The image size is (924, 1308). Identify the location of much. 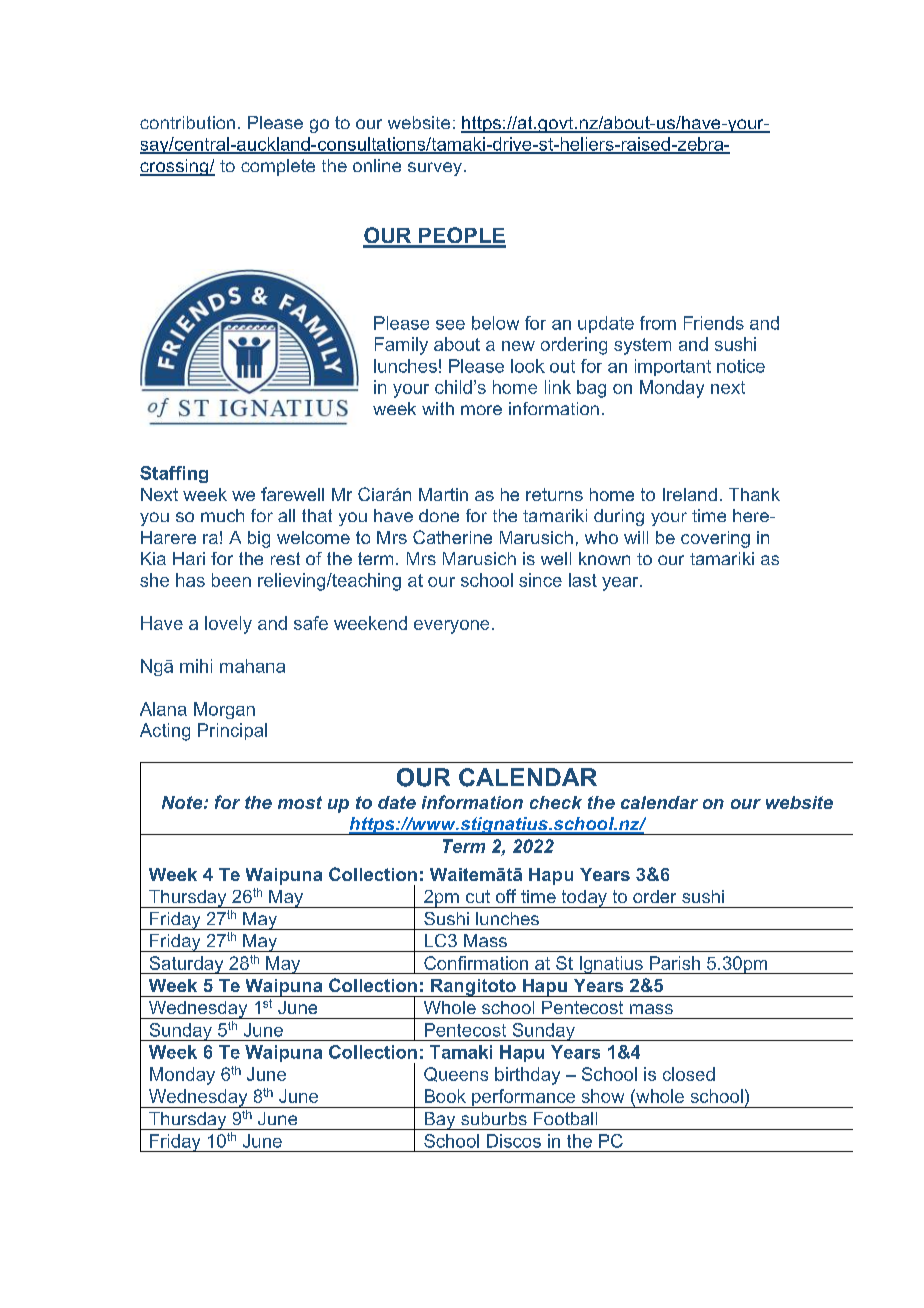
(222, 515).
